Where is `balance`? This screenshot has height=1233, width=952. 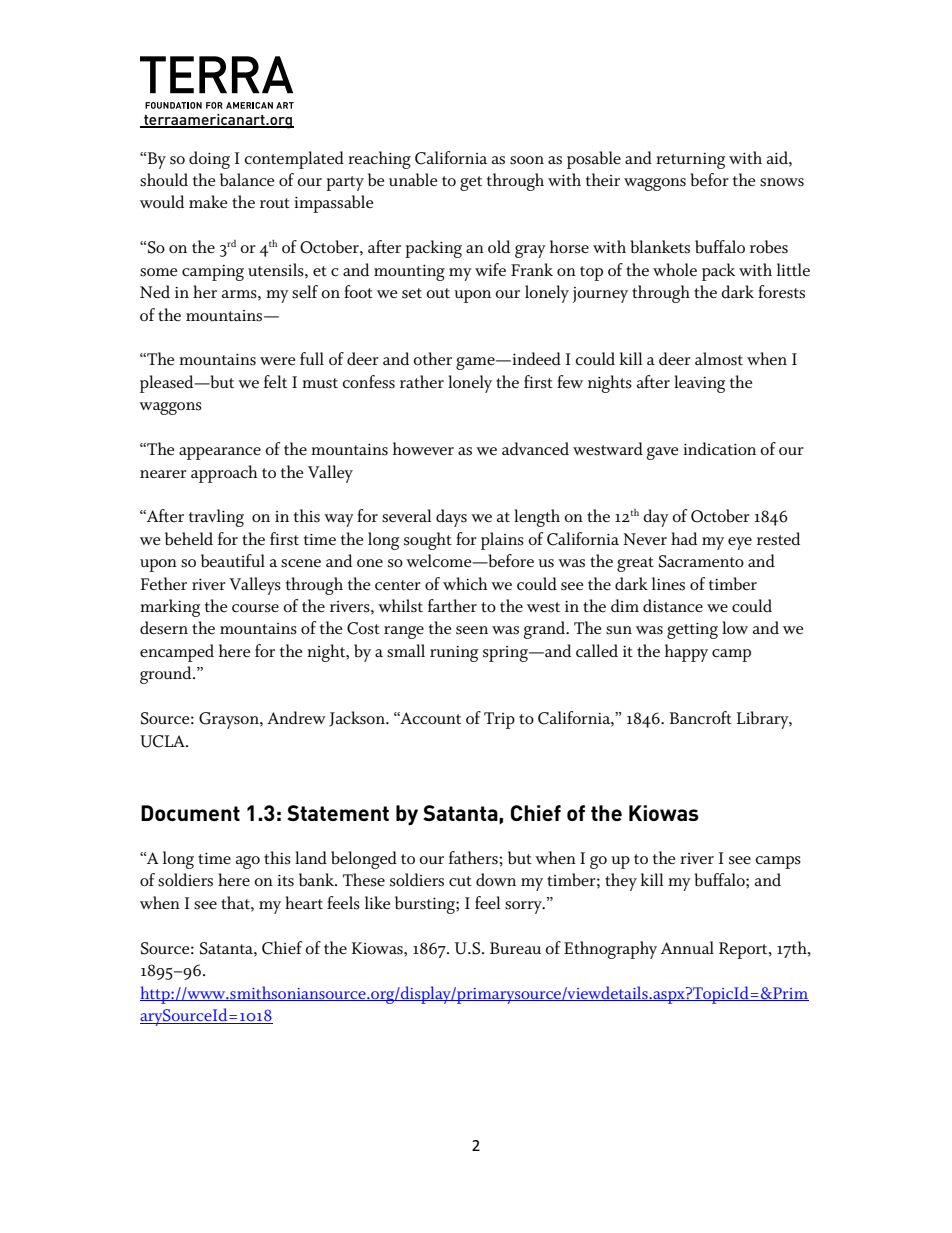
balance is located at coordinates (247, 180).
